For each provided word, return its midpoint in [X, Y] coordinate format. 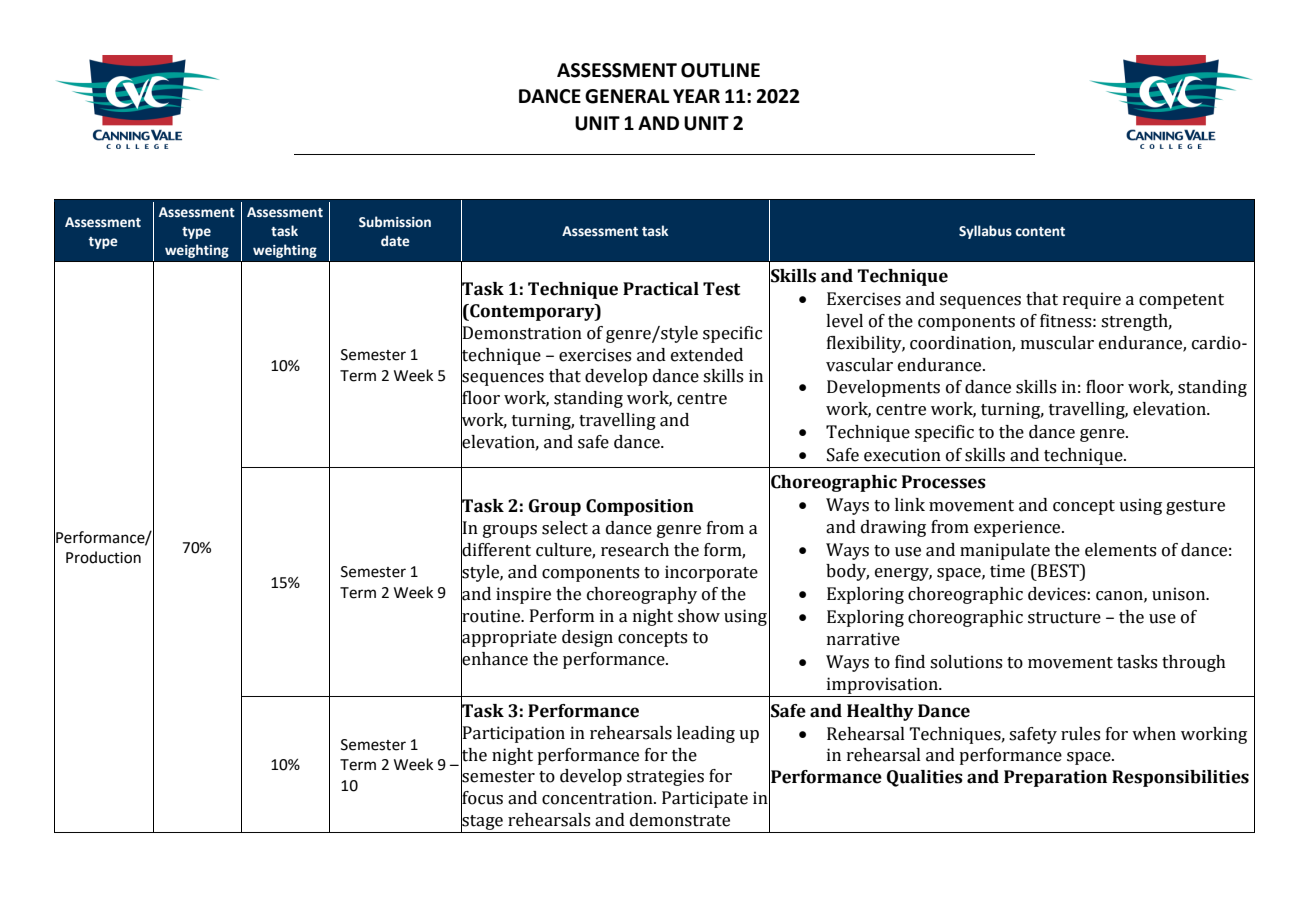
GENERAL [627, 96]
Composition [640, 507]
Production [103, 557]
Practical [661, 289]
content [1040, 232]
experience [1018, 528]
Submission [395, 221]
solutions [966, 662]
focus [482, 798]
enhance [494, 659]
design [587, 638]
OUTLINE [720, 70]
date [395, 241]
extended [707, 355]
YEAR [696, 96]
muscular [1057, 343]
